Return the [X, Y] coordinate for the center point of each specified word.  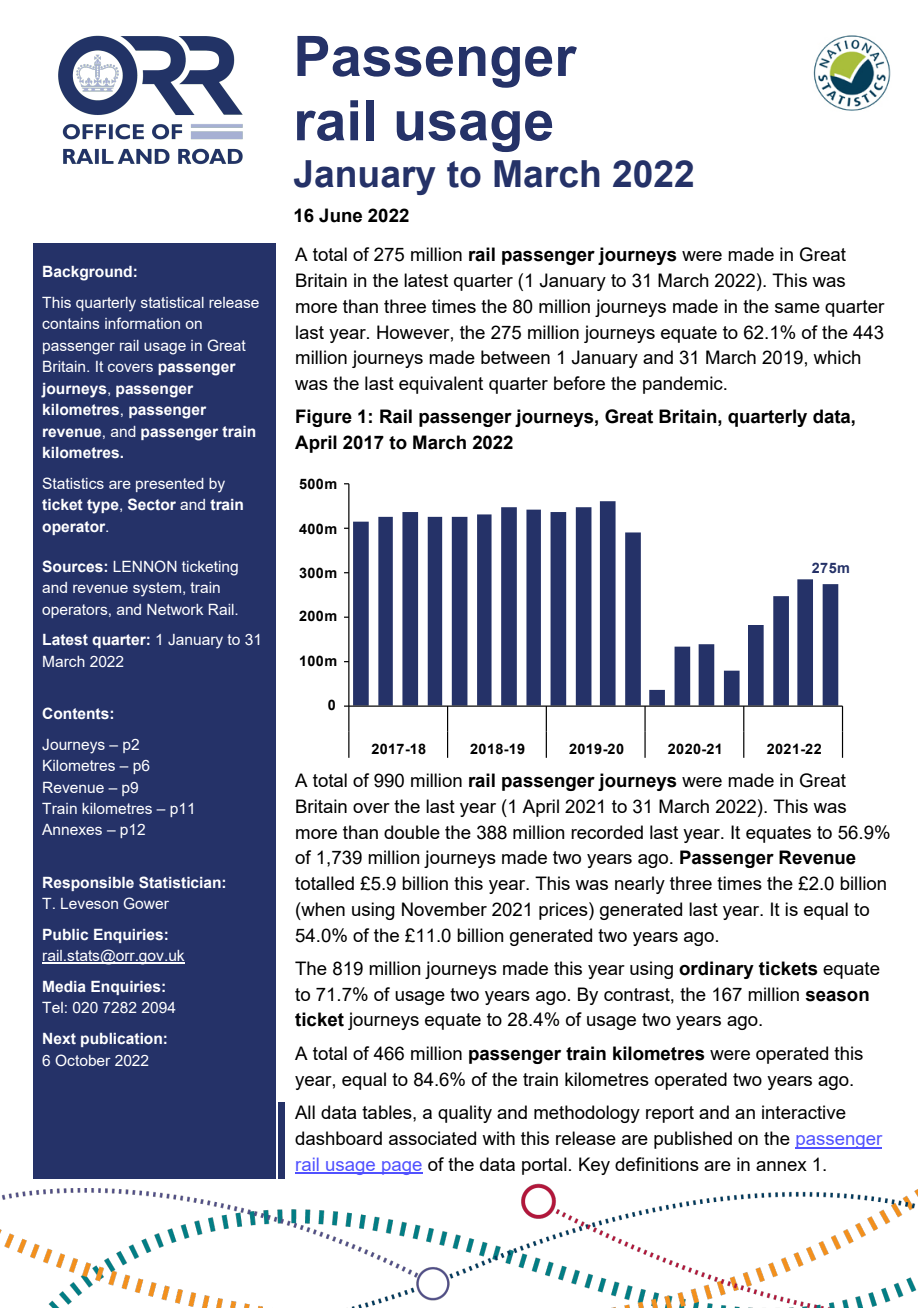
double [412, 832]
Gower [146, 903]
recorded [607, 832]
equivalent [441, 385]
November [444, 909]
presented [170, 485]
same [797, 308]
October [83, 1060]
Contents [75, 713]
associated [432, 1138]
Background [87, 273]
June [340, 215]
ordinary [716, 970]
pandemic [684, 385]
